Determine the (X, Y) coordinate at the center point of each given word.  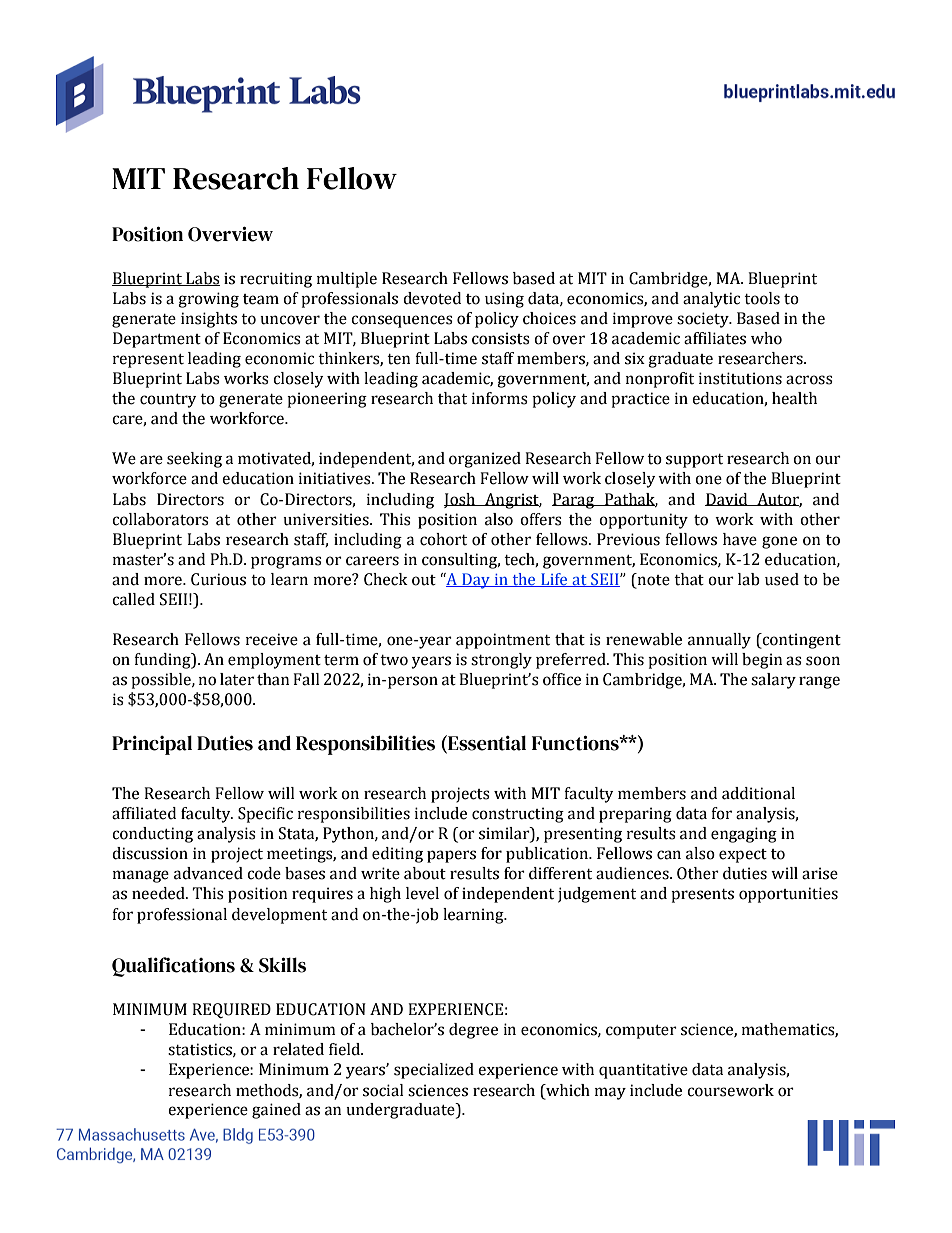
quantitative (643, 1071)
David (727, 499)
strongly (501, 661)
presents (702, 896)
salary (773, 681)
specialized (434, 1071)
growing (208, 300)
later (237, 679)
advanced (208, 873)
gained (276, 1111)
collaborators (160, 519)
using (504, 300)
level (422, 893)
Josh (460, 500)
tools (762, 298)
